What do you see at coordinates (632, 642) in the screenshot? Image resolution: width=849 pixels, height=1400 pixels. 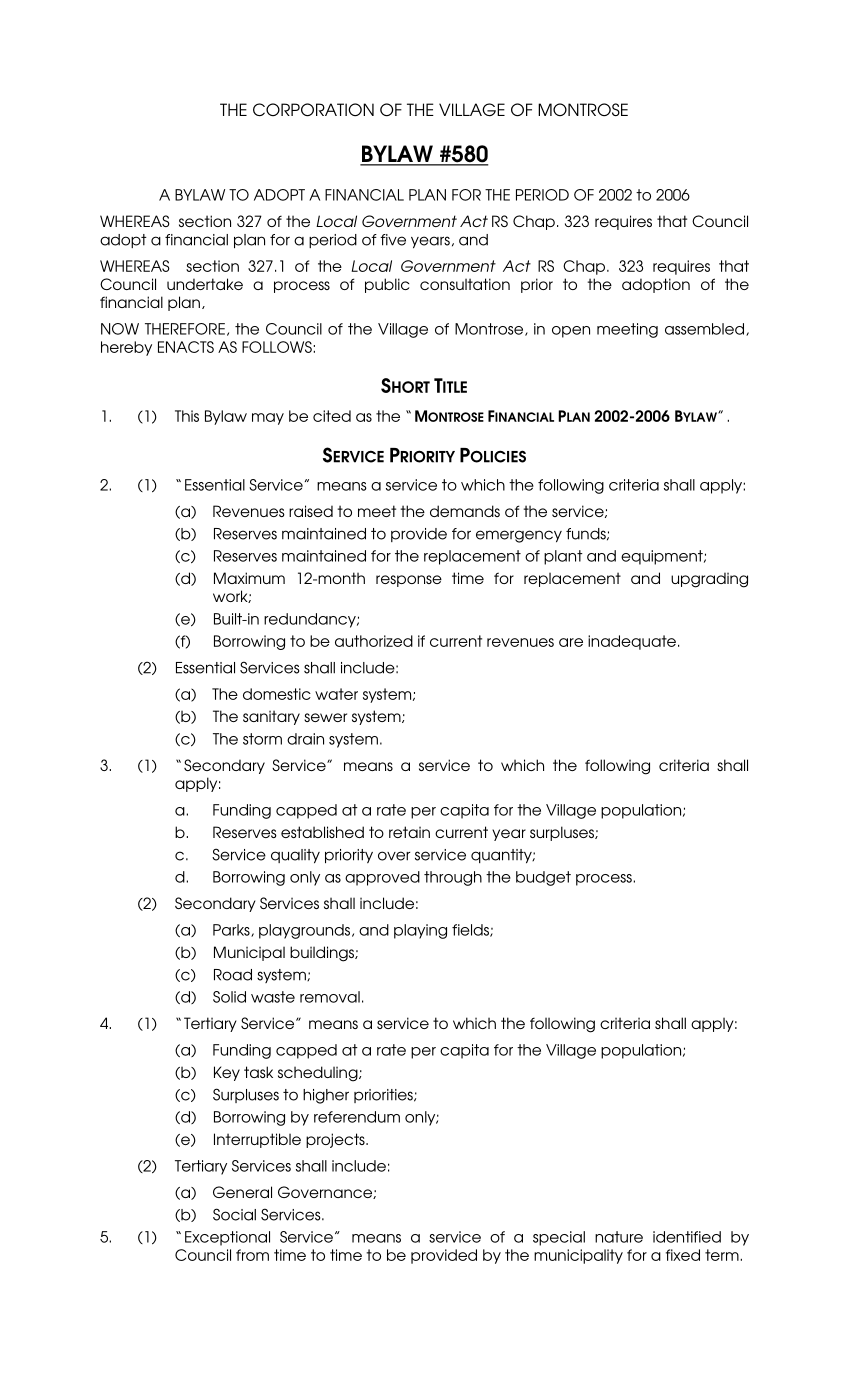 I see `inadequate` at bounding box center [632, 642].
